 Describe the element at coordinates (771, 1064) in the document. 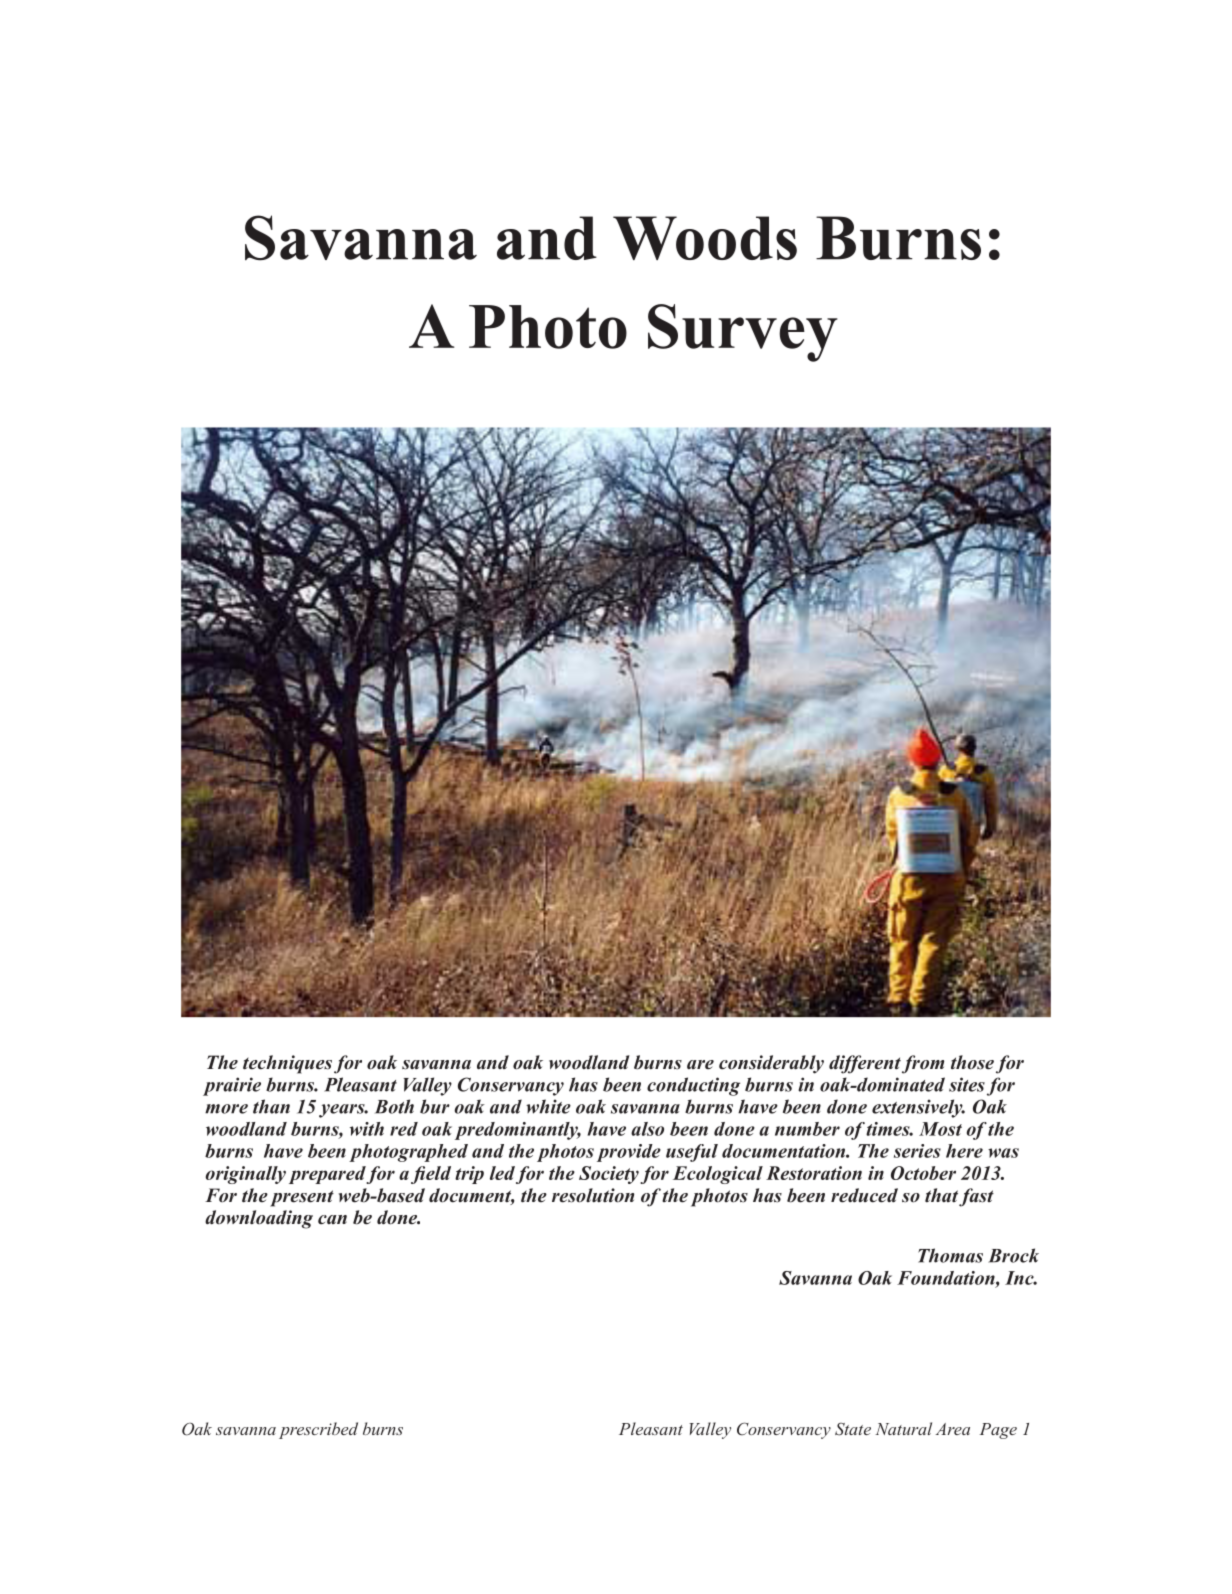

I see `considerably` at that location.
